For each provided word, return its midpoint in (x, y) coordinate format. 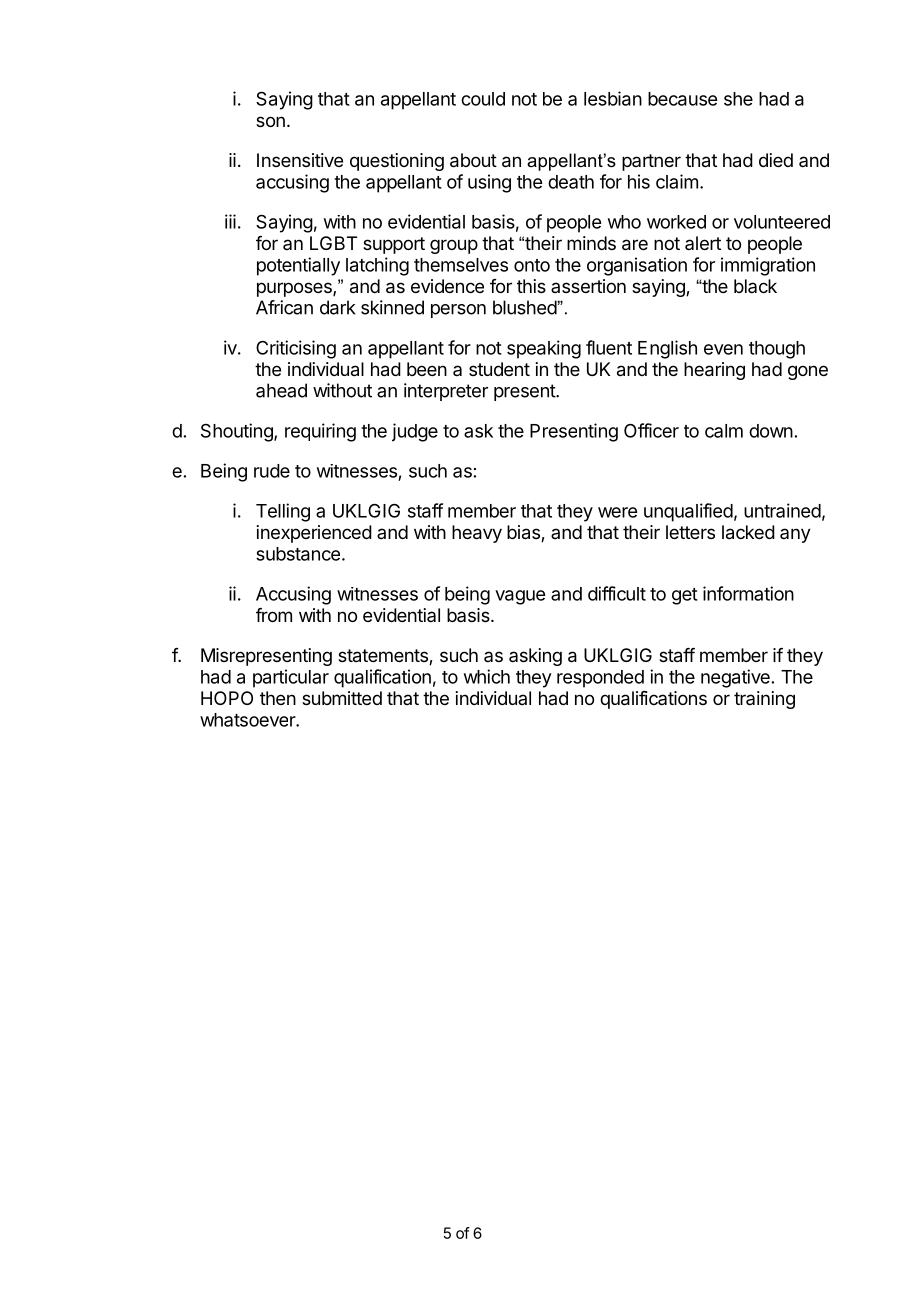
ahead (281, 390)
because (682, 99)
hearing (714, 371)
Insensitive (300, 160)
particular (291, 678)
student (499, 369)
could (483, 99)
